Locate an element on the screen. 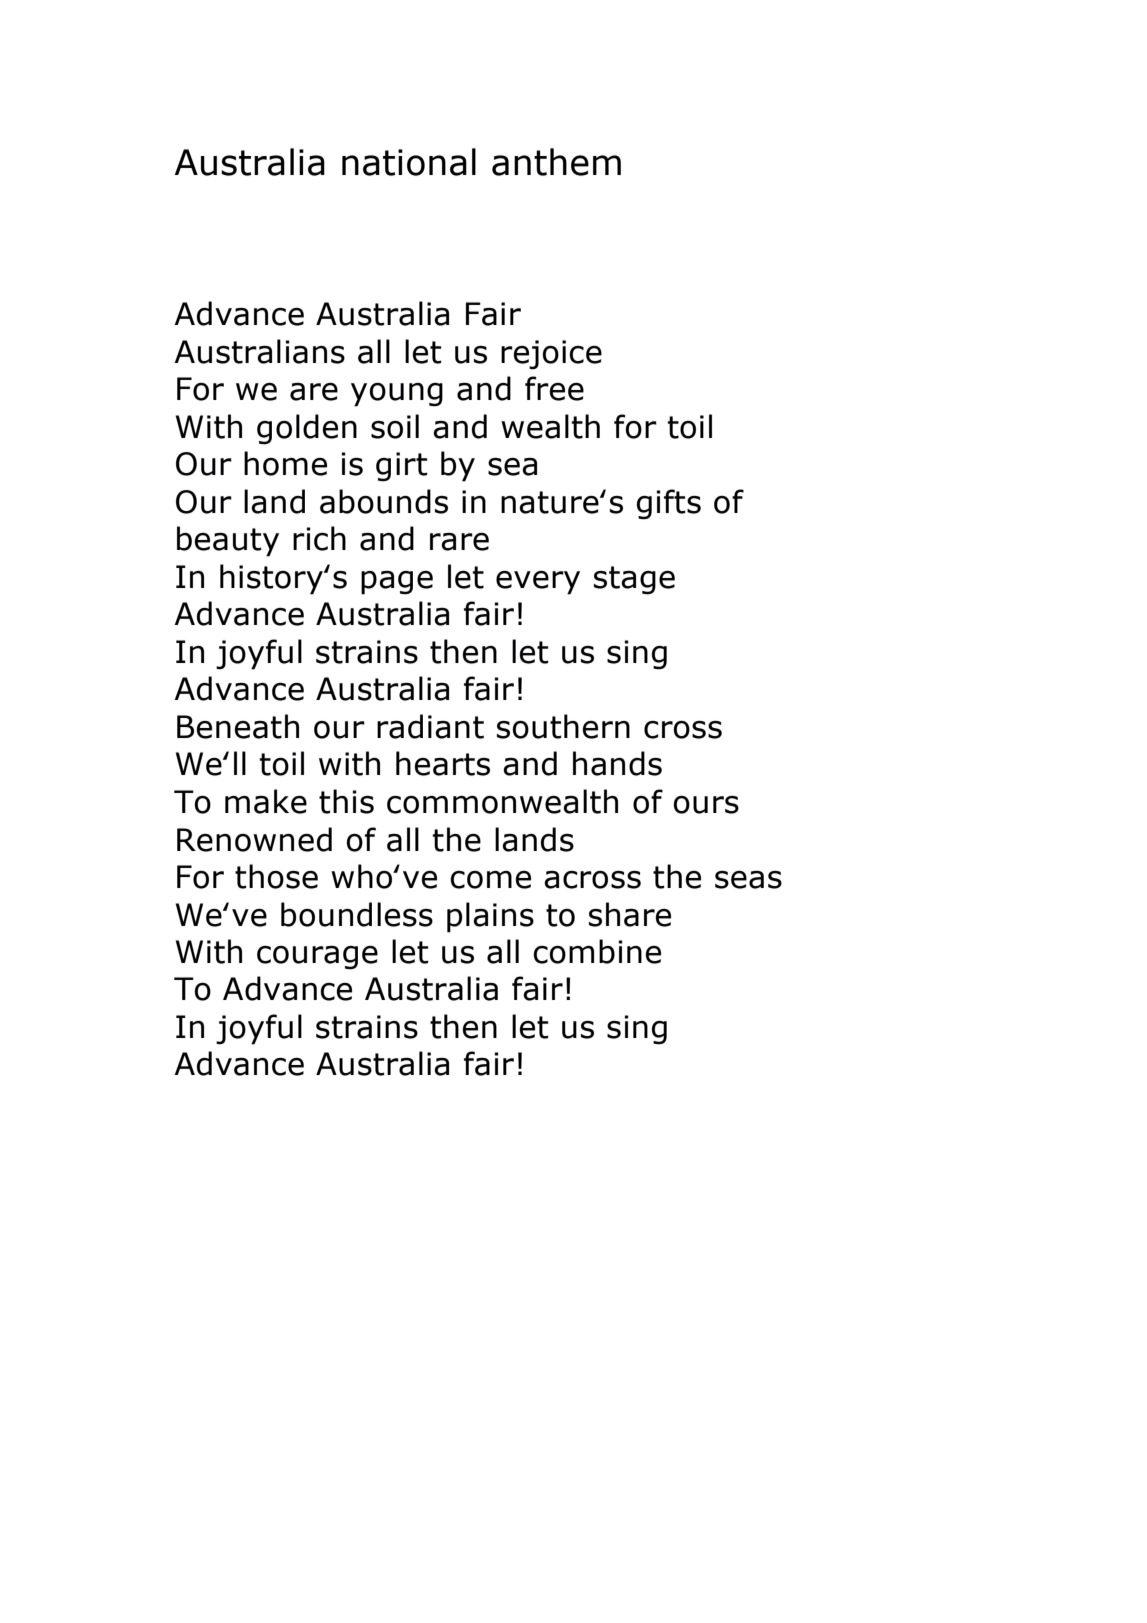 The image size is (1147, 1623). radiant is located at coordinates (430, 726).
